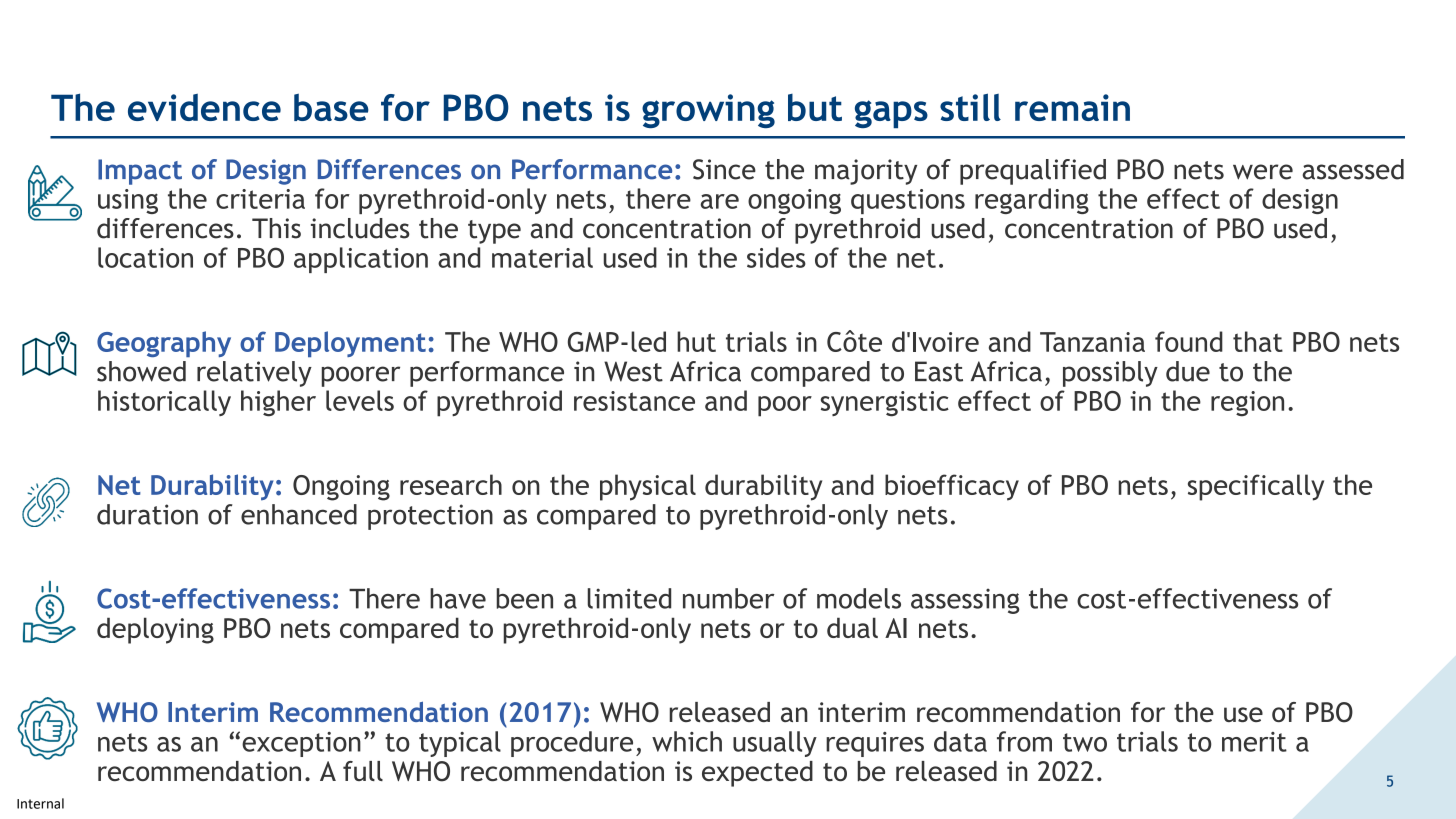 The image size is (1456, 819). I want to click on evidence, so click(204, 107).
